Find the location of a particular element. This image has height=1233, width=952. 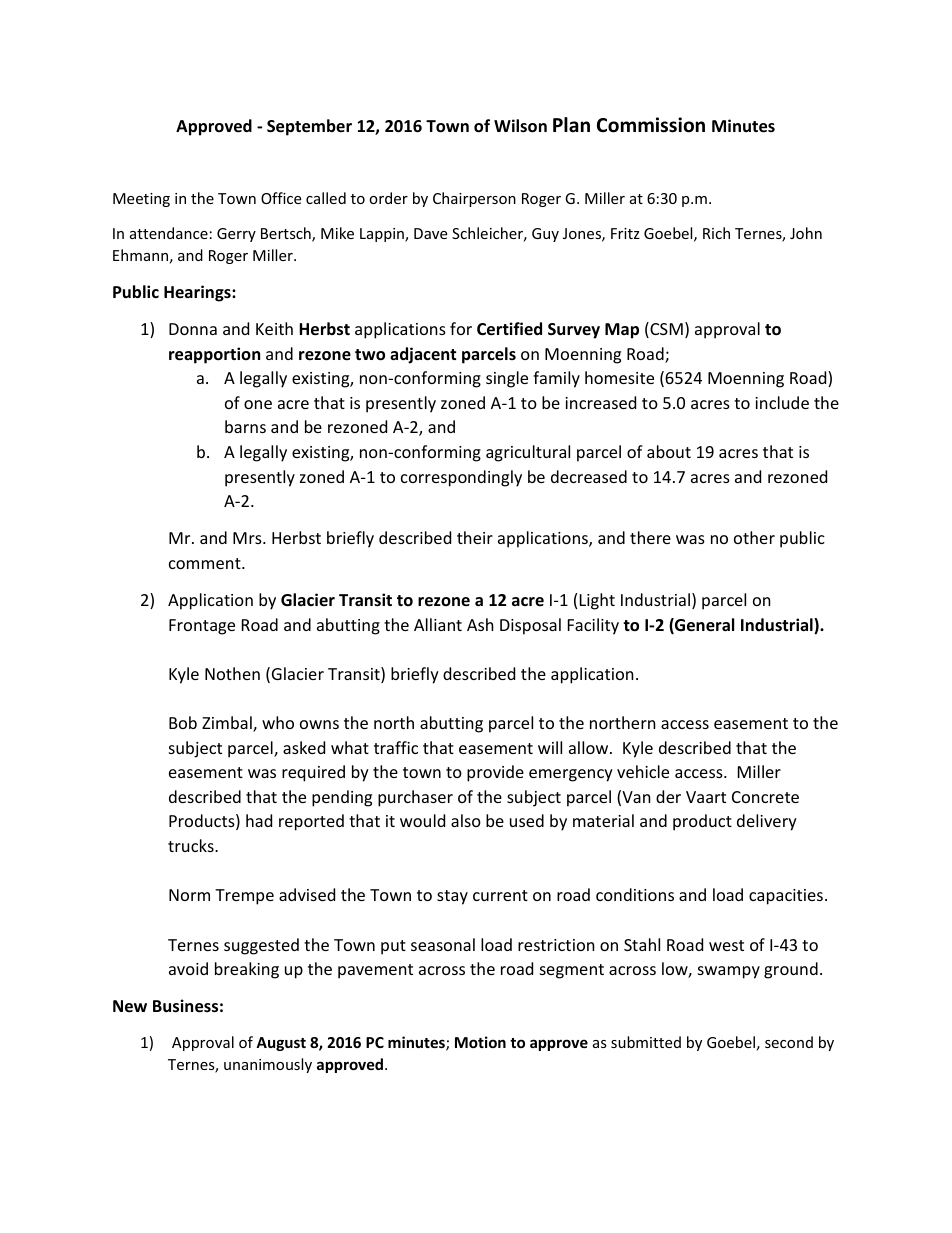

Office is located at coordinates (281, 198).
